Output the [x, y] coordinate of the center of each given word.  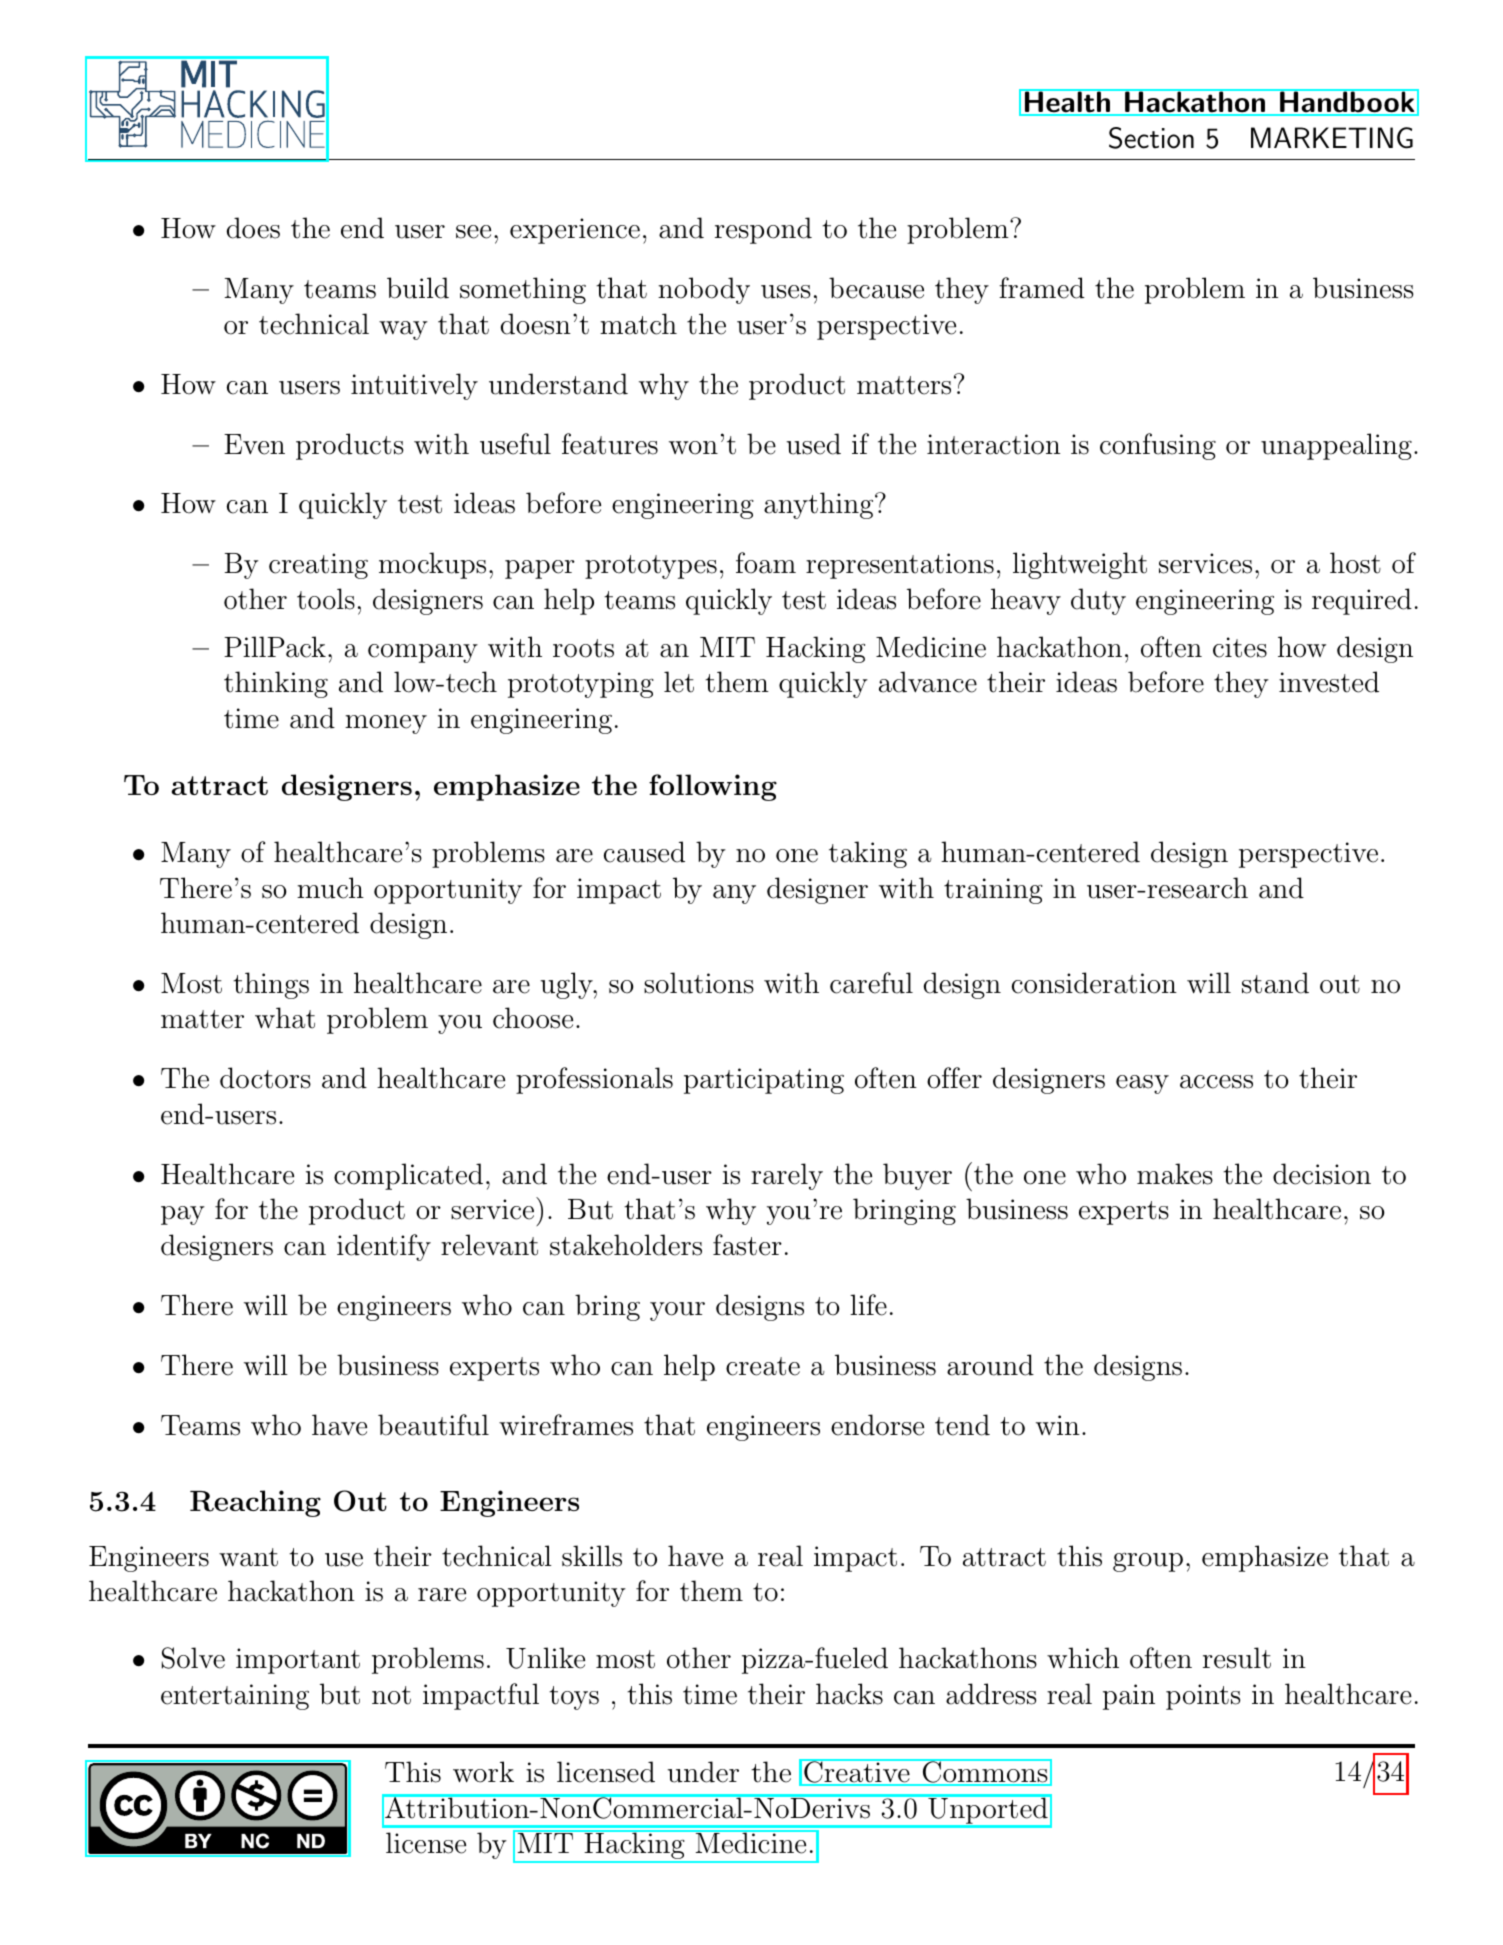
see [473, 232]
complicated [408, 1176]
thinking [276, 684]
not [391, 1695]
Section [1151, 138]
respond [763, 230]
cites [1240, 647]
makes [1175, 1174]
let [679, 682]
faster [747, 1245]
